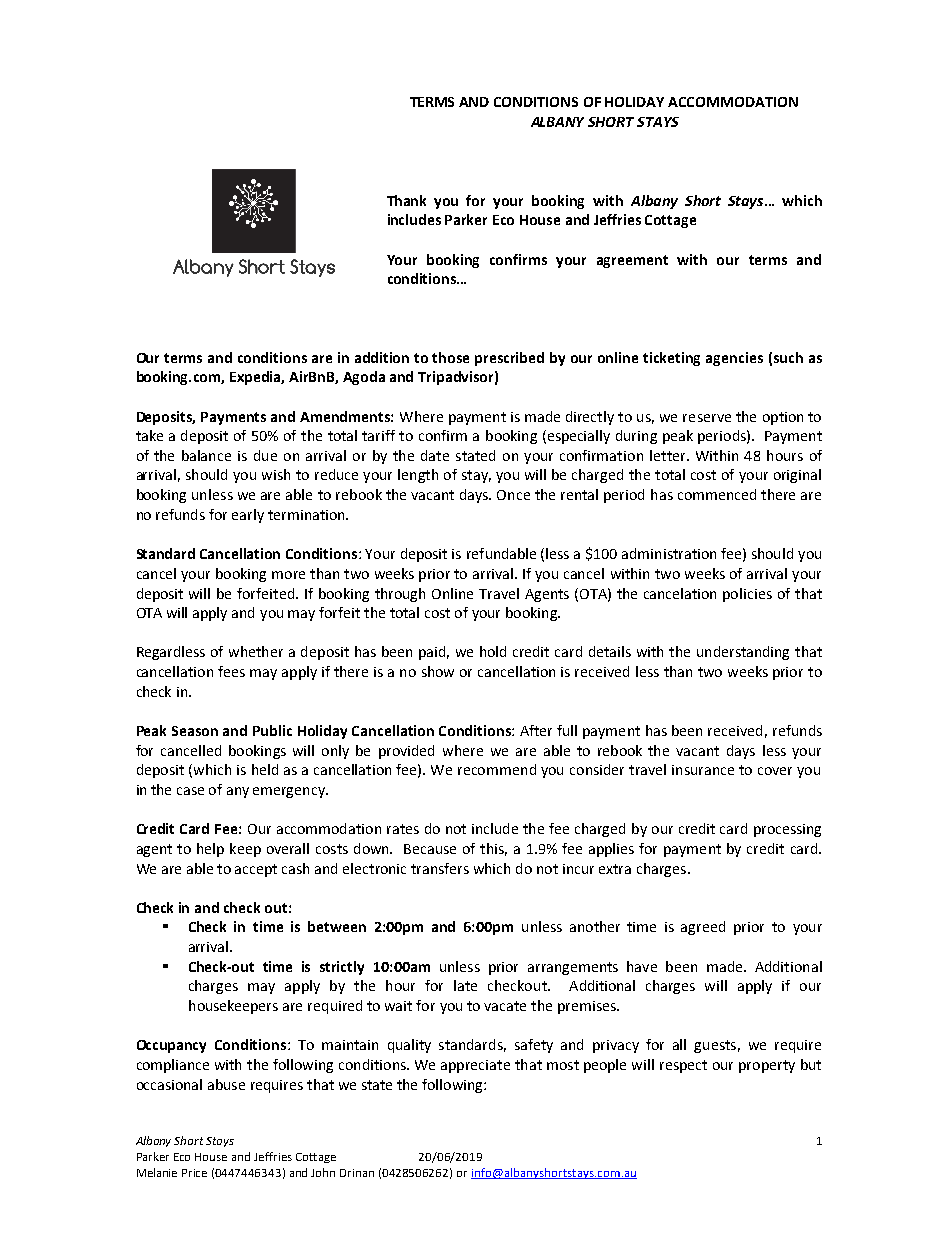 The image size is (952, 1233). I want to click on Season, so click(195, 731).
